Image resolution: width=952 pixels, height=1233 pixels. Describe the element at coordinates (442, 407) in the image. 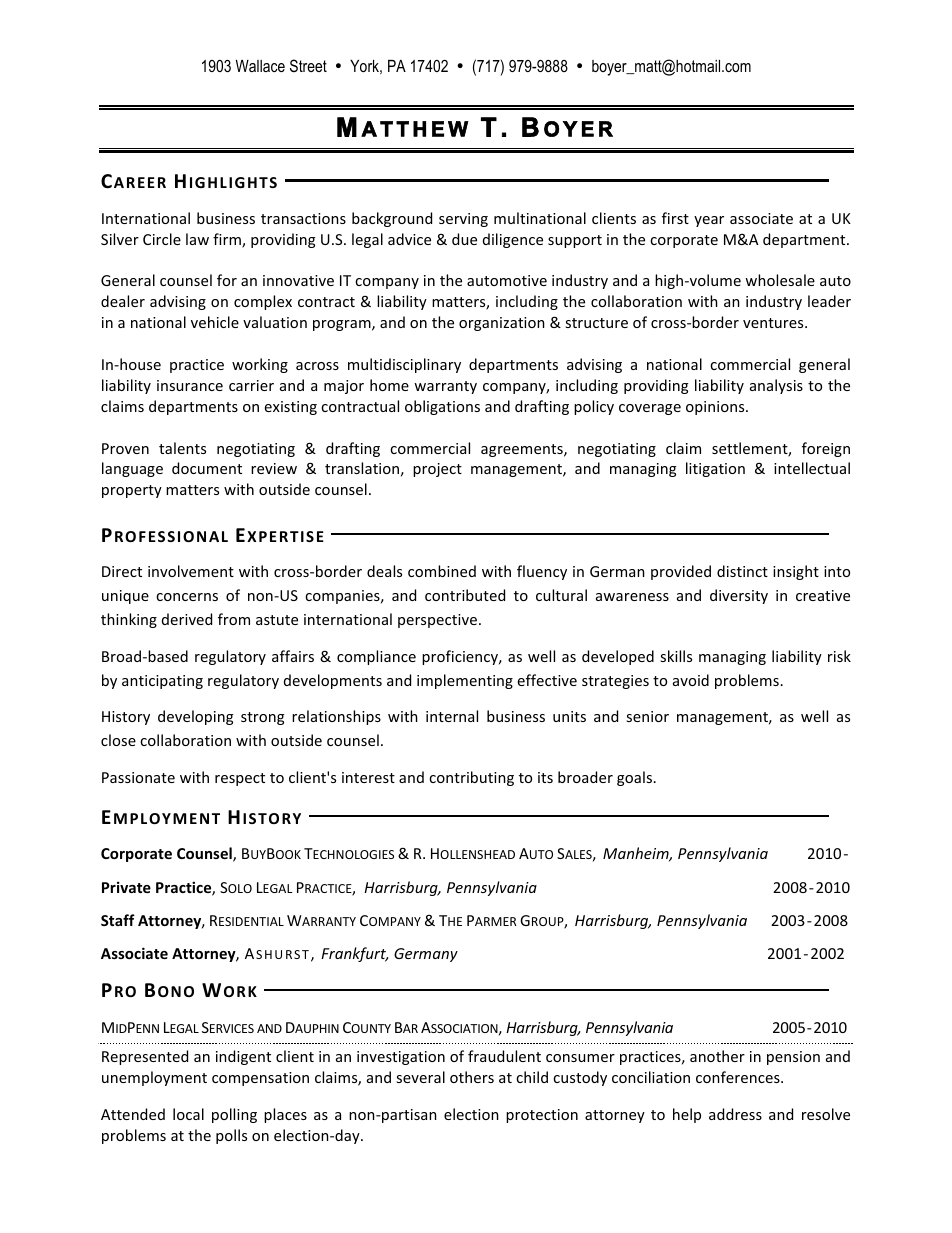

I see `obligations` at that location.
